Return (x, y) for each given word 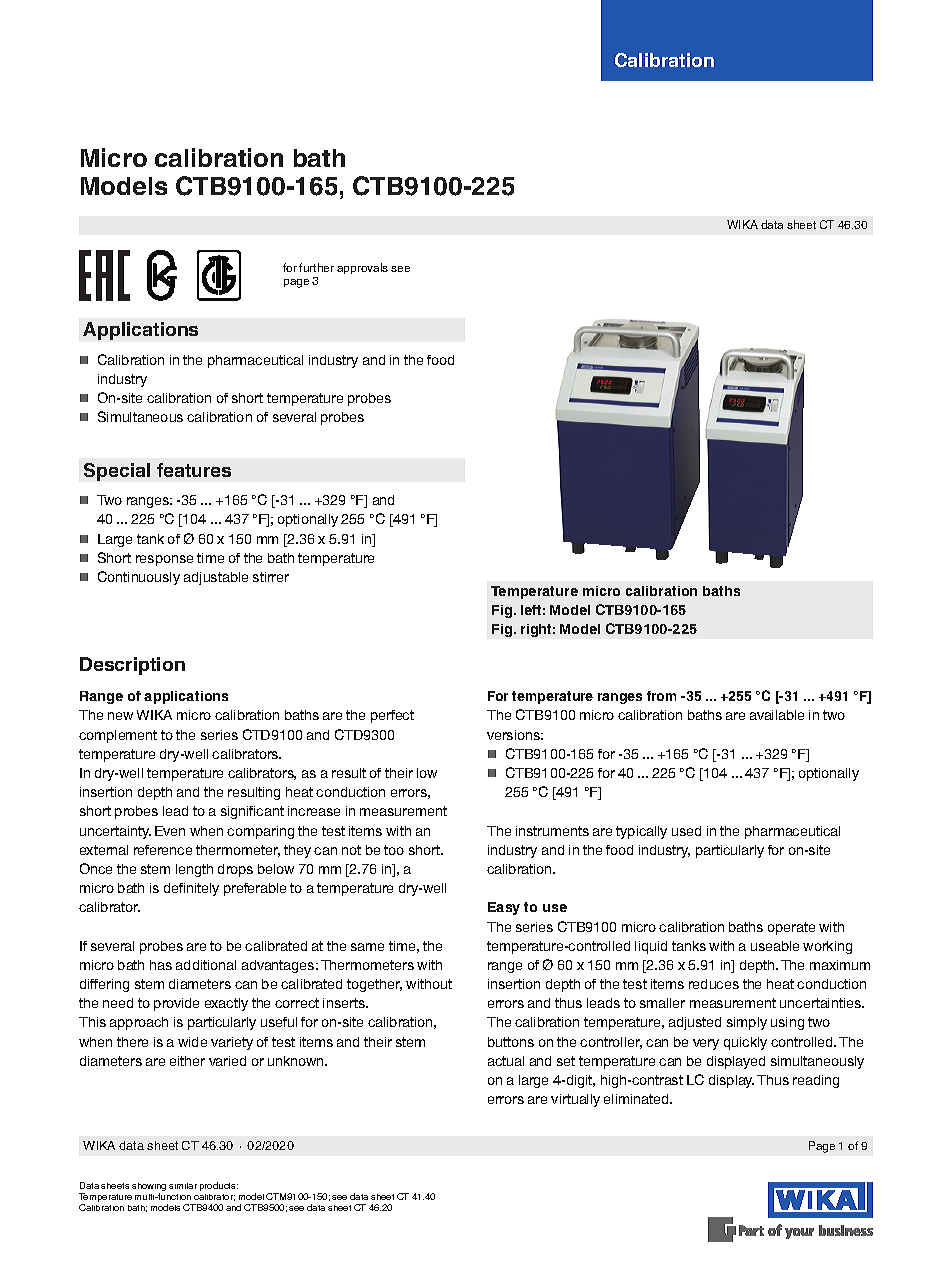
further (316, 267)
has (161, 965)
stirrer (271, 577)
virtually (575, 1100)
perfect (392, 716)
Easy (504, 908)
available (777, 715)
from (661, 696)
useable (775, 946)
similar (183, 1186)
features (194, 470)
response (164, 560)
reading (816, 1081)
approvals (362, 268)
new (120, 716)
